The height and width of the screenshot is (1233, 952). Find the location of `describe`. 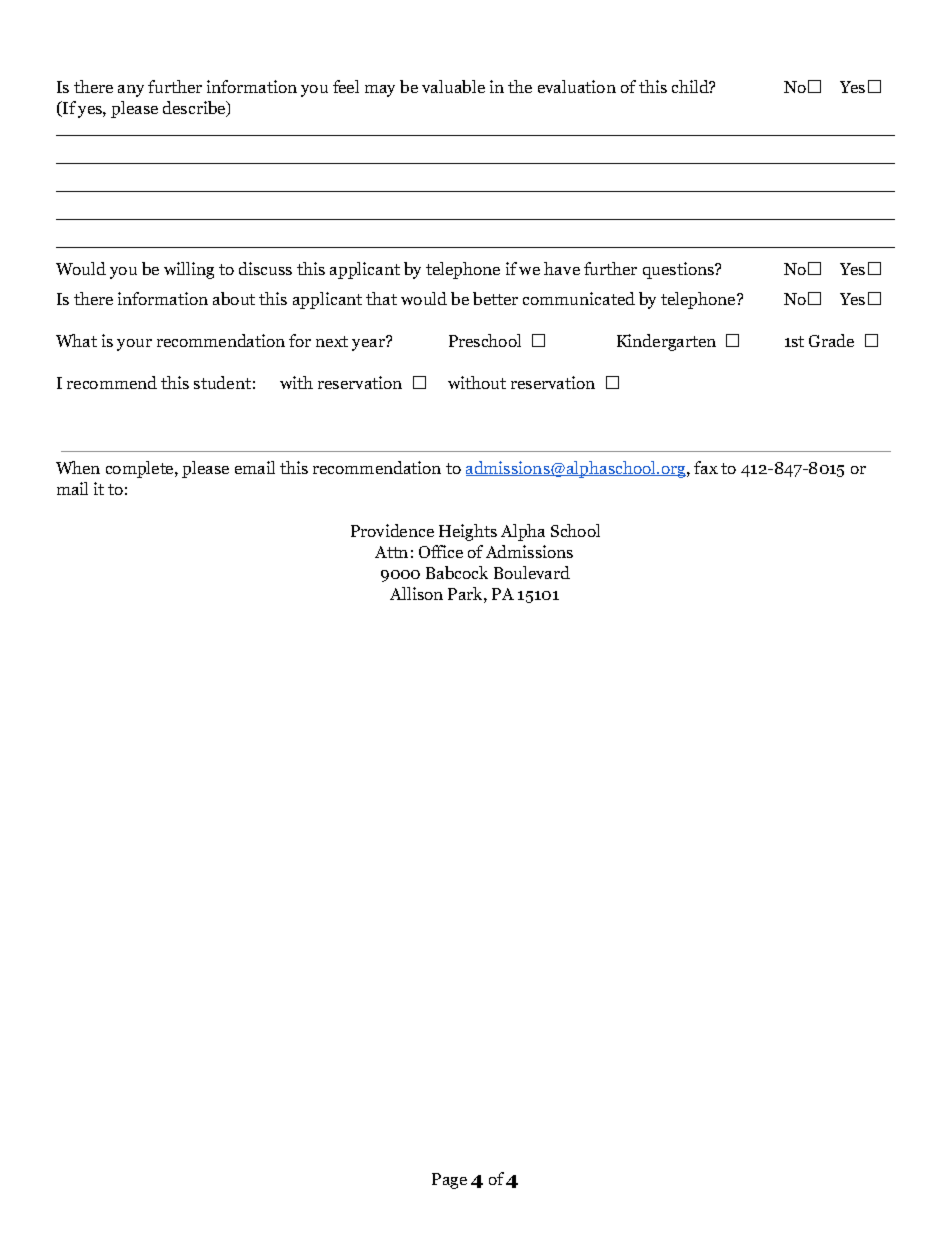

describe is located at coordinates (195, 109).
